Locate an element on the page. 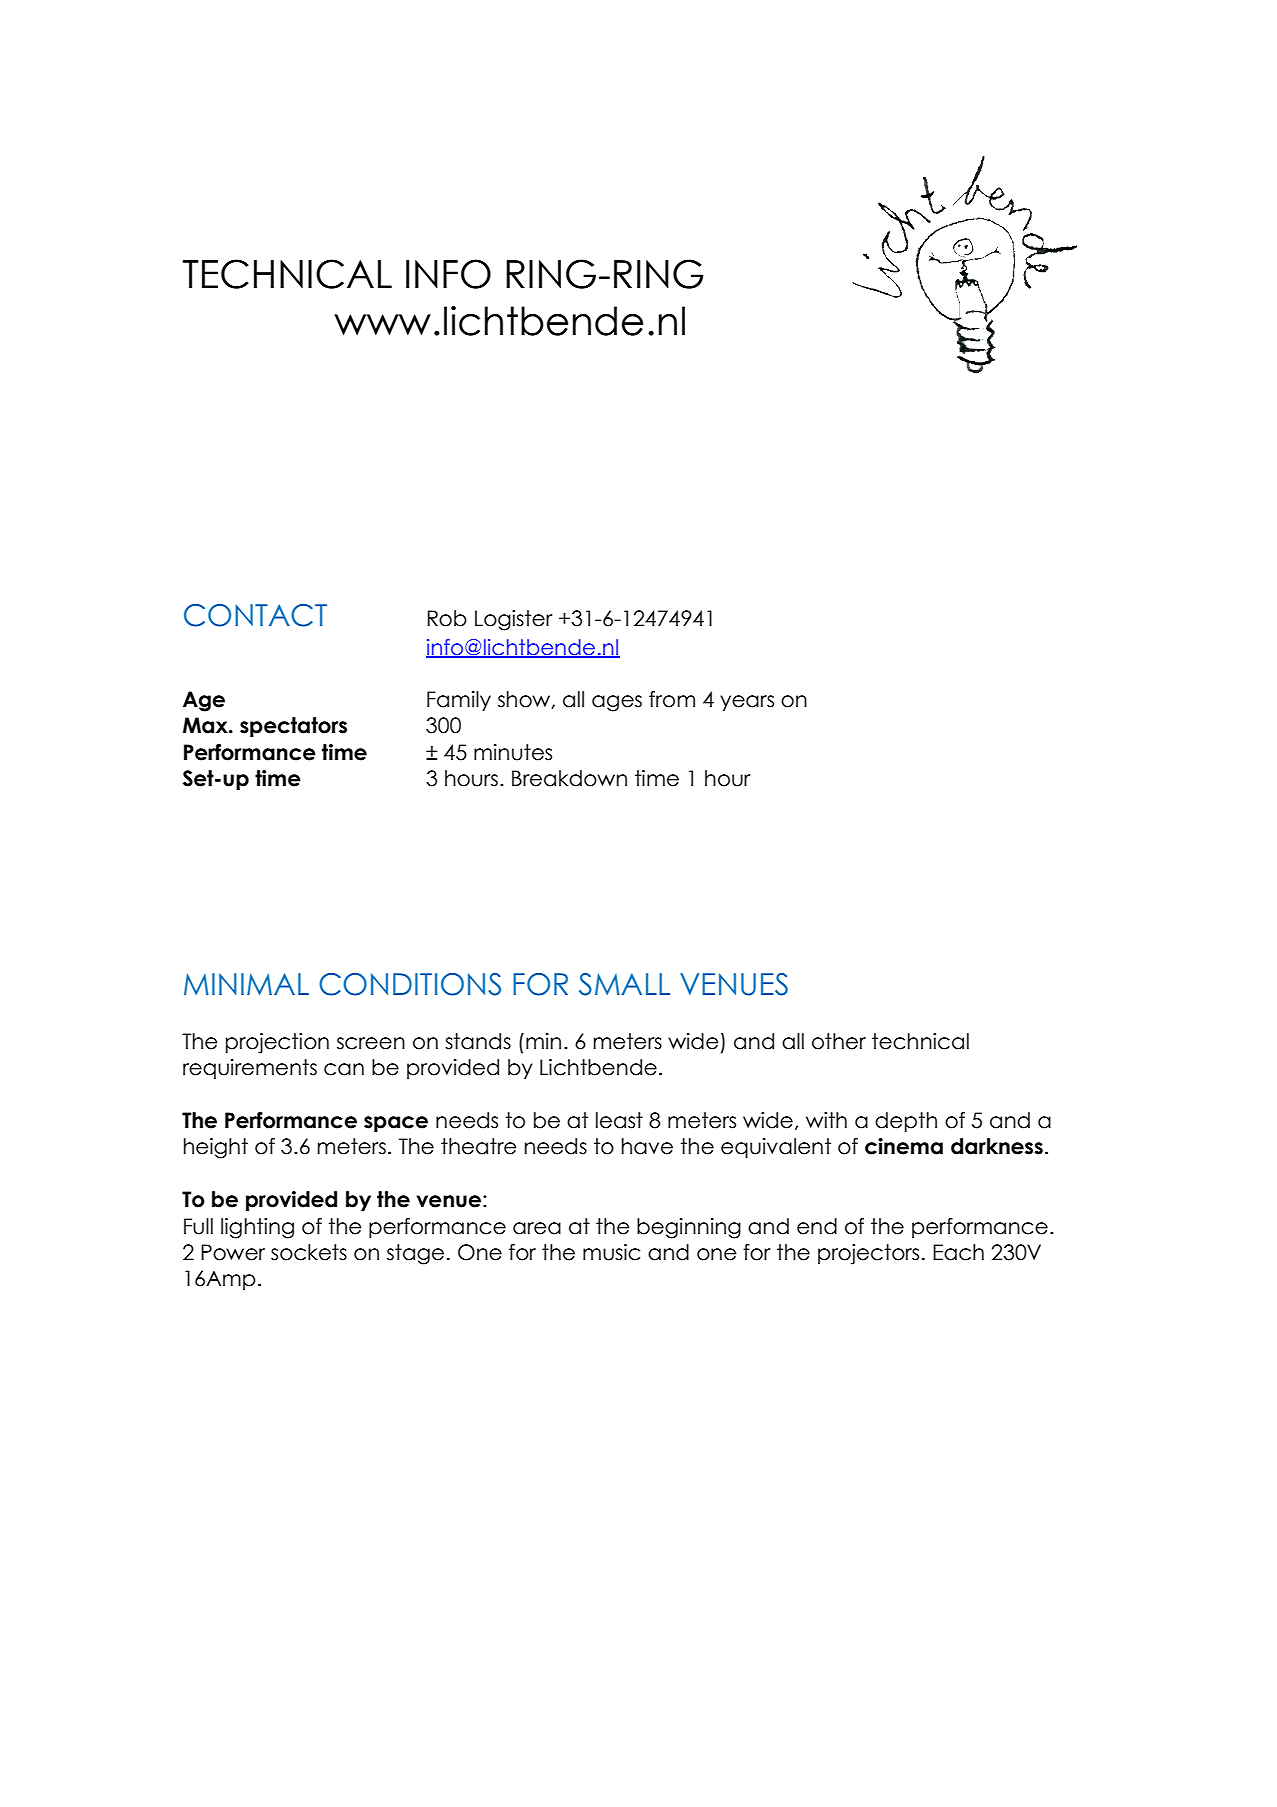 This page has height=1807, width=1277. other is located at coordinates (839, 1041).
